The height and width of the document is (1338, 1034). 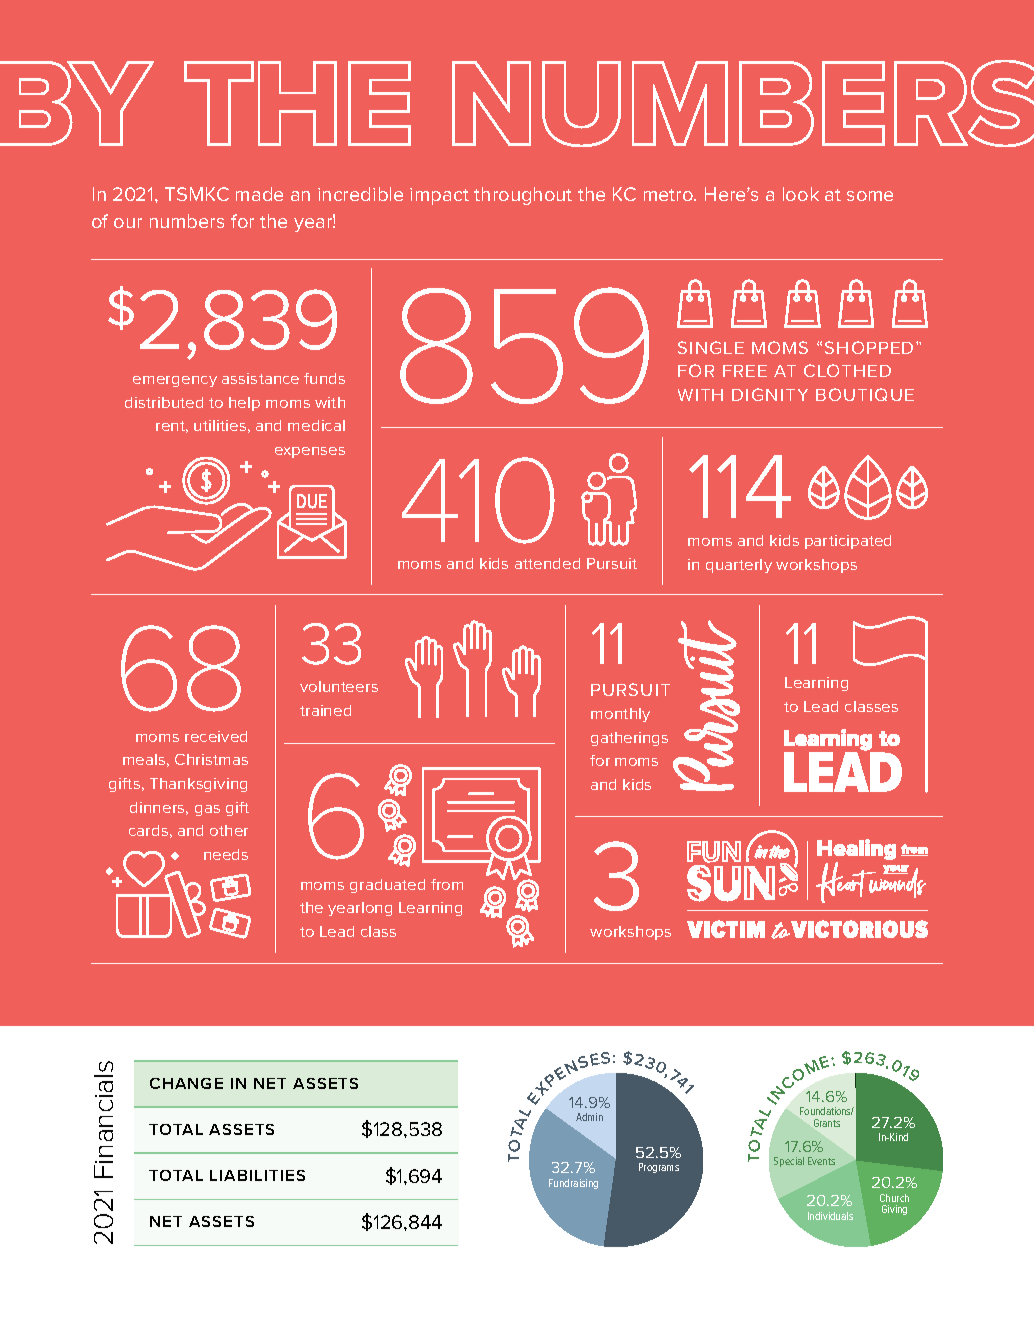 What do you see at coordinates (447, 884) in the document?
I see `from` at bounding box center [447, 884].
